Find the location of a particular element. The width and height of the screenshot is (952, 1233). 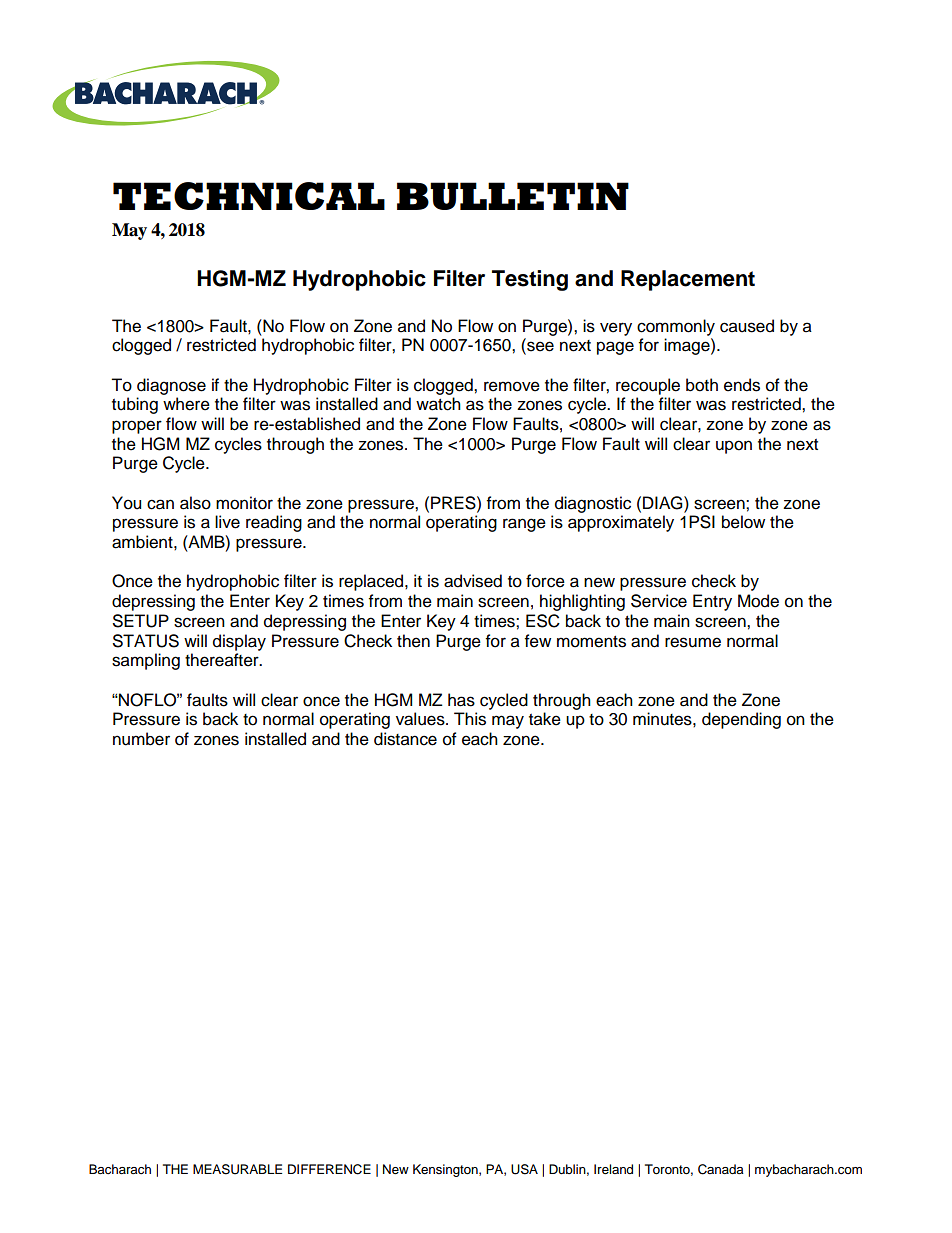

resume is located at coordinates (693, 642).
